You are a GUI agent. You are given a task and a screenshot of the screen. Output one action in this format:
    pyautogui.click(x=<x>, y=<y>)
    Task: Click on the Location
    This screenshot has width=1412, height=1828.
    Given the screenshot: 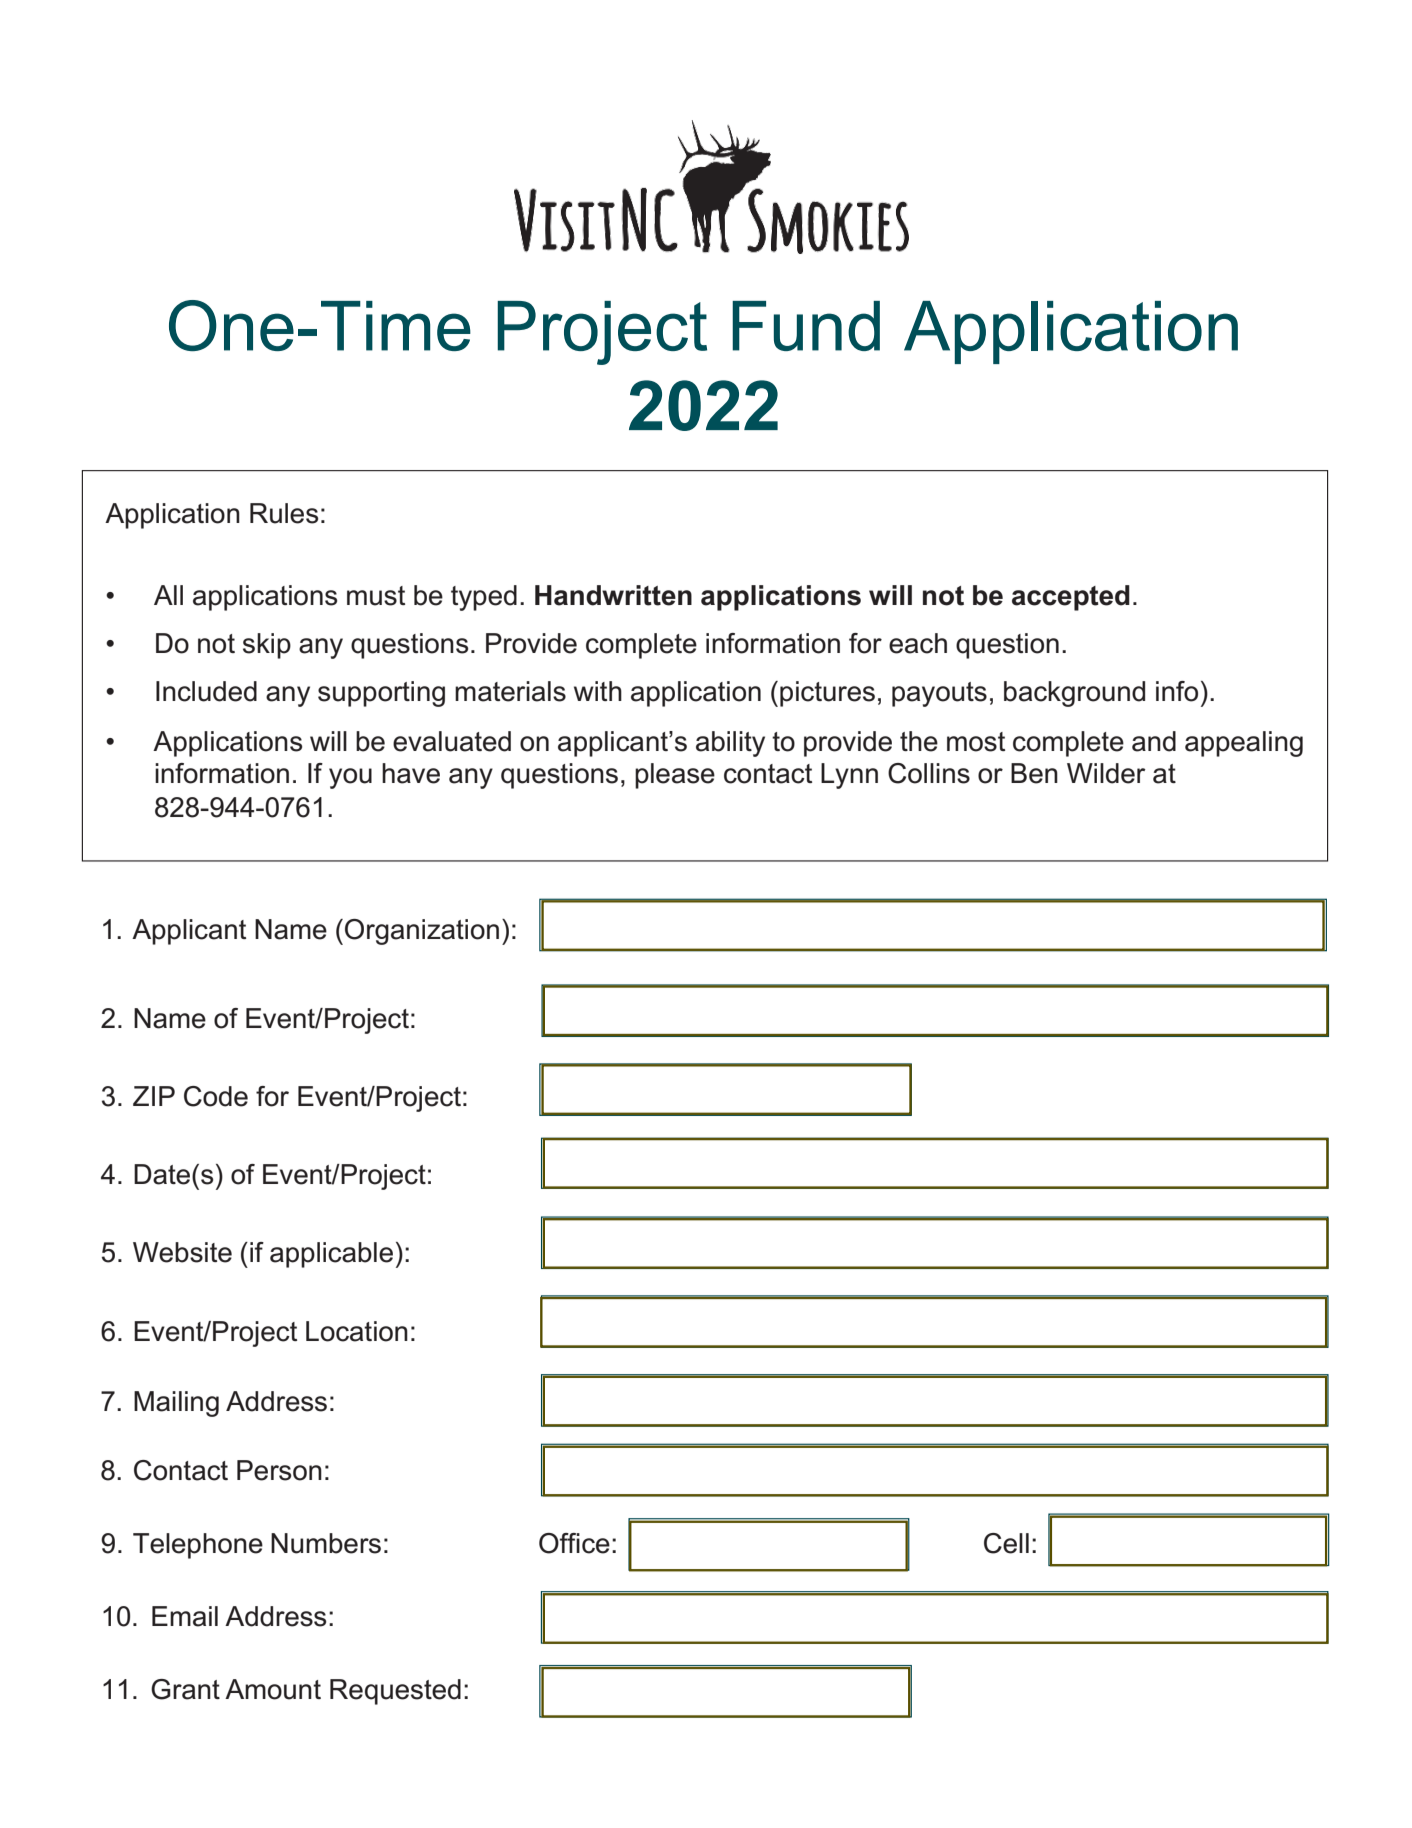 What is the action you would take?
    pyautogui.click(x=357, y=1331)
